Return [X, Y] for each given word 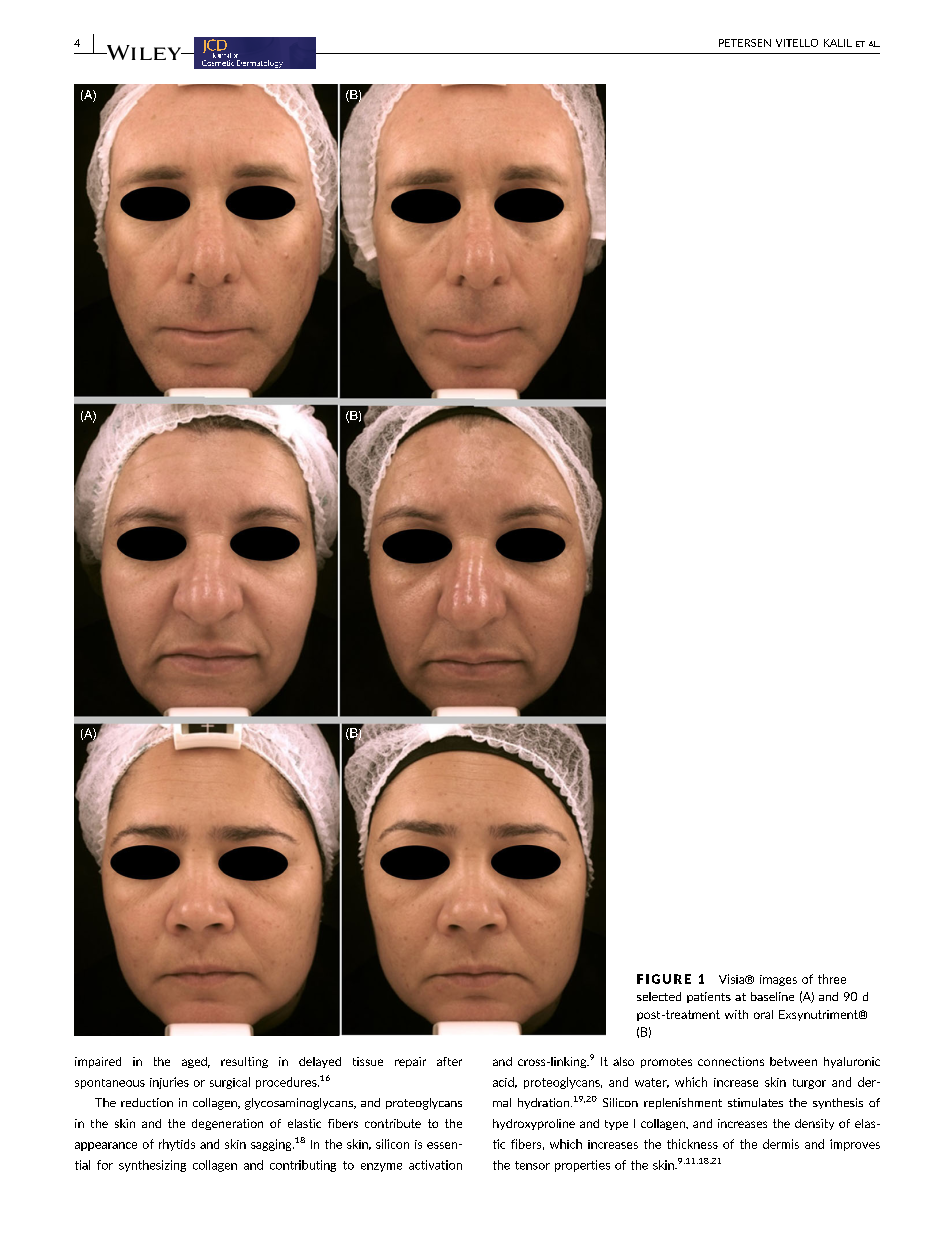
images [778, 980]
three [832, 979]
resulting [244, 1062]
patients [709, 997]
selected [659, 996]
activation [435, 1165]
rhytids [177, 1145]
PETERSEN [745, 43]
